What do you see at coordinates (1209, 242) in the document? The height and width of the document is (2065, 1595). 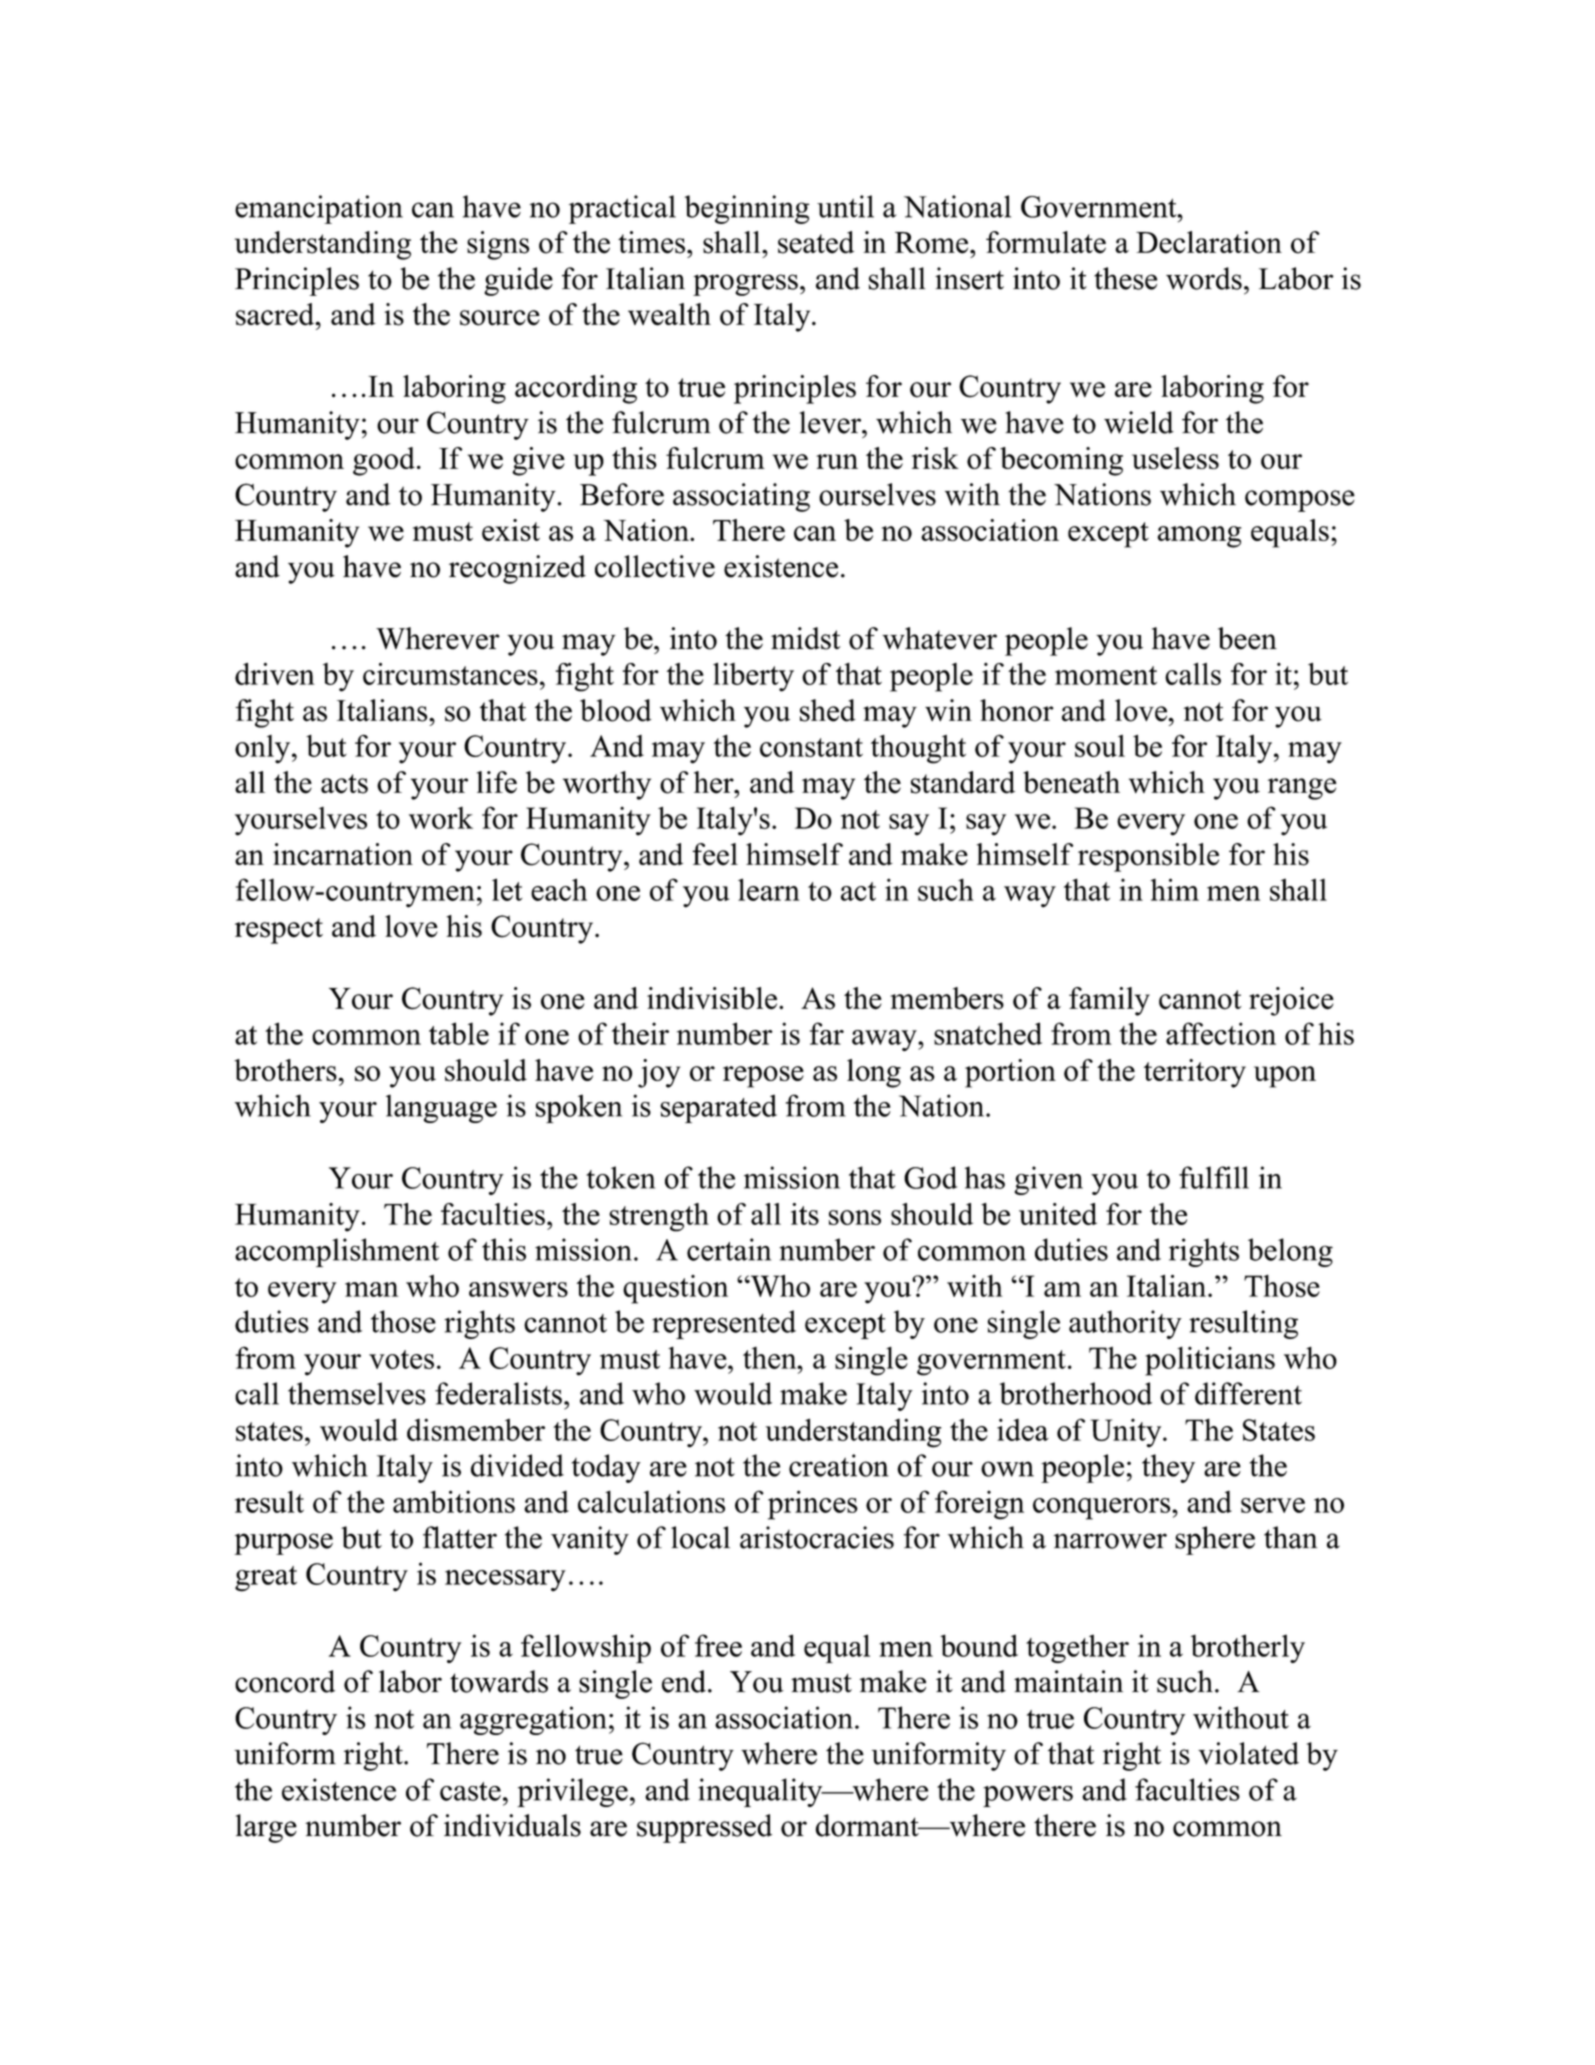 I see `Declaration` at bounding box center [1209, 242].
